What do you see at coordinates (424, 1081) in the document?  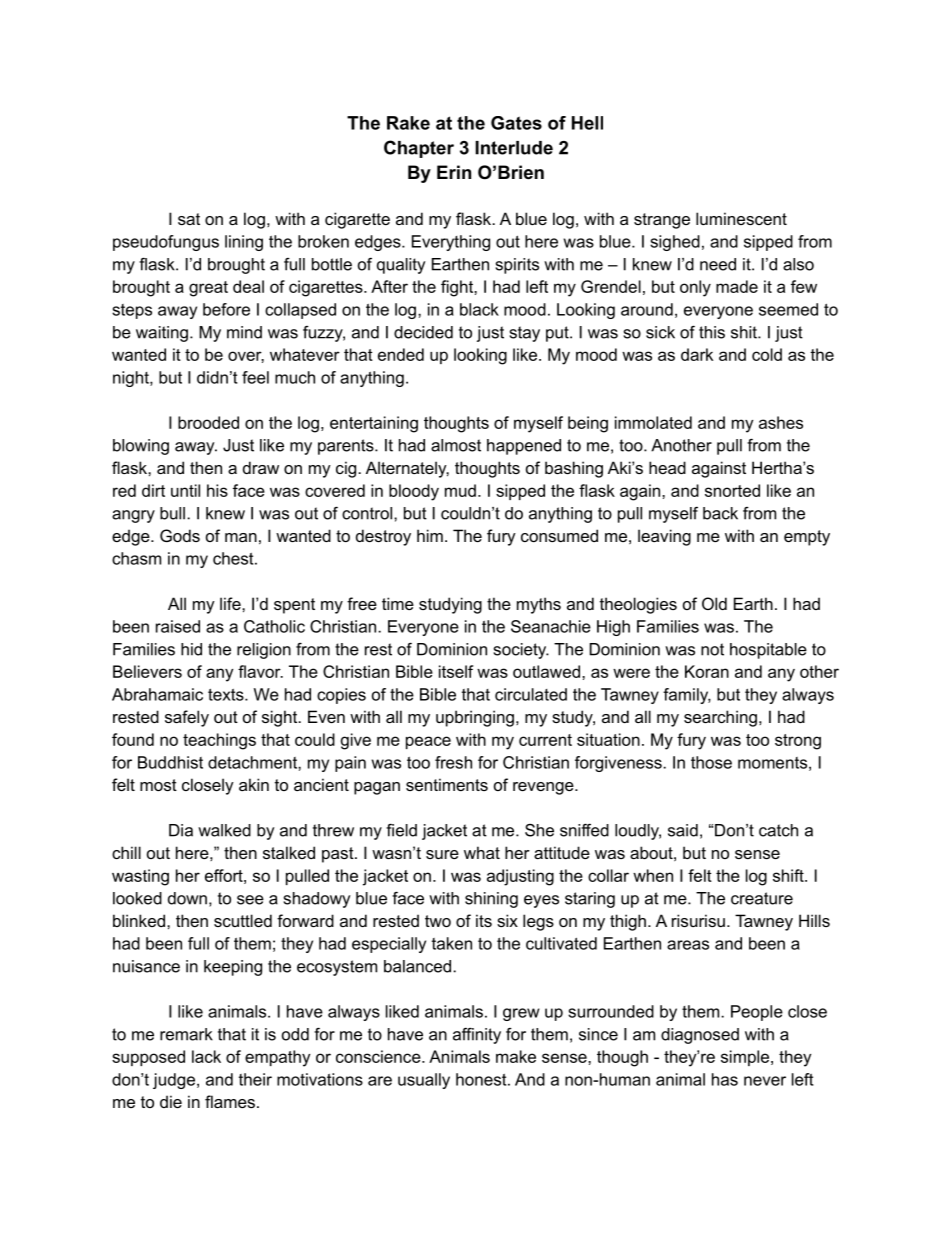 I see `usually` at bounding box center [424, 1081].
